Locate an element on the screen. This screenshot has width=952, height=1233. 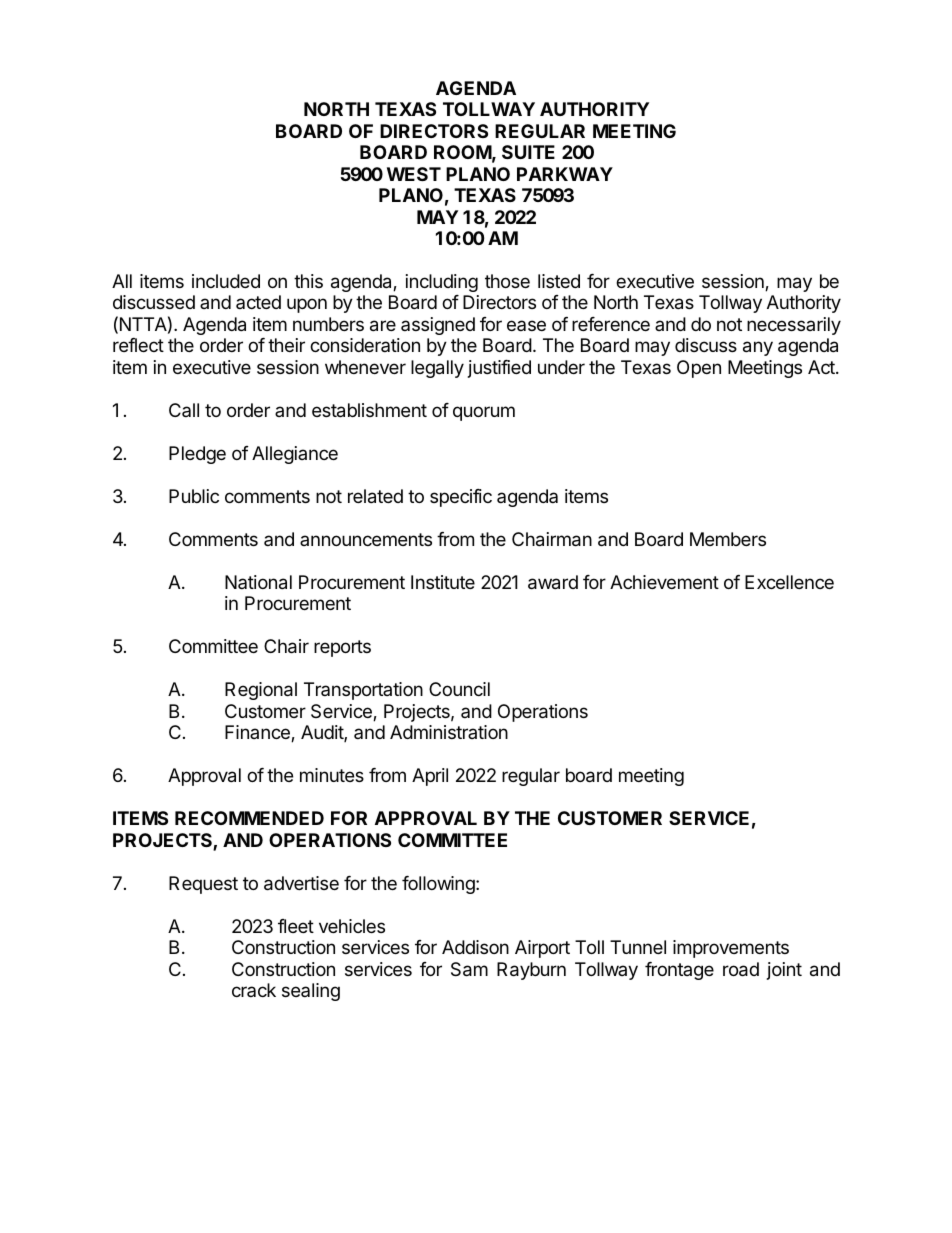
included is located at coordinates (226, 281).
